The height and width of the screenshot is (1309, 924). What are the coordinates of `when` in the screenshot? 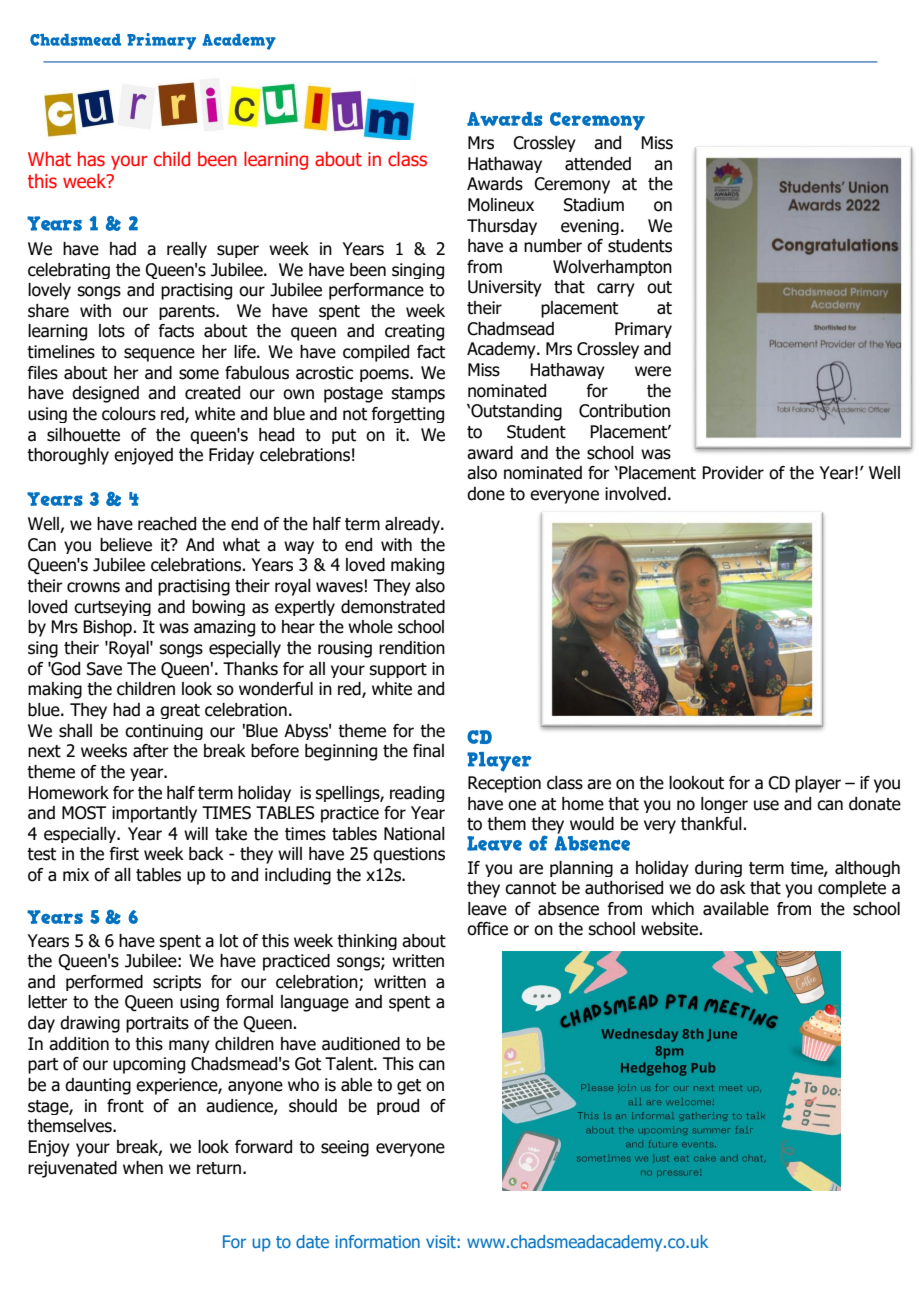 It's located at (143, 1168).
